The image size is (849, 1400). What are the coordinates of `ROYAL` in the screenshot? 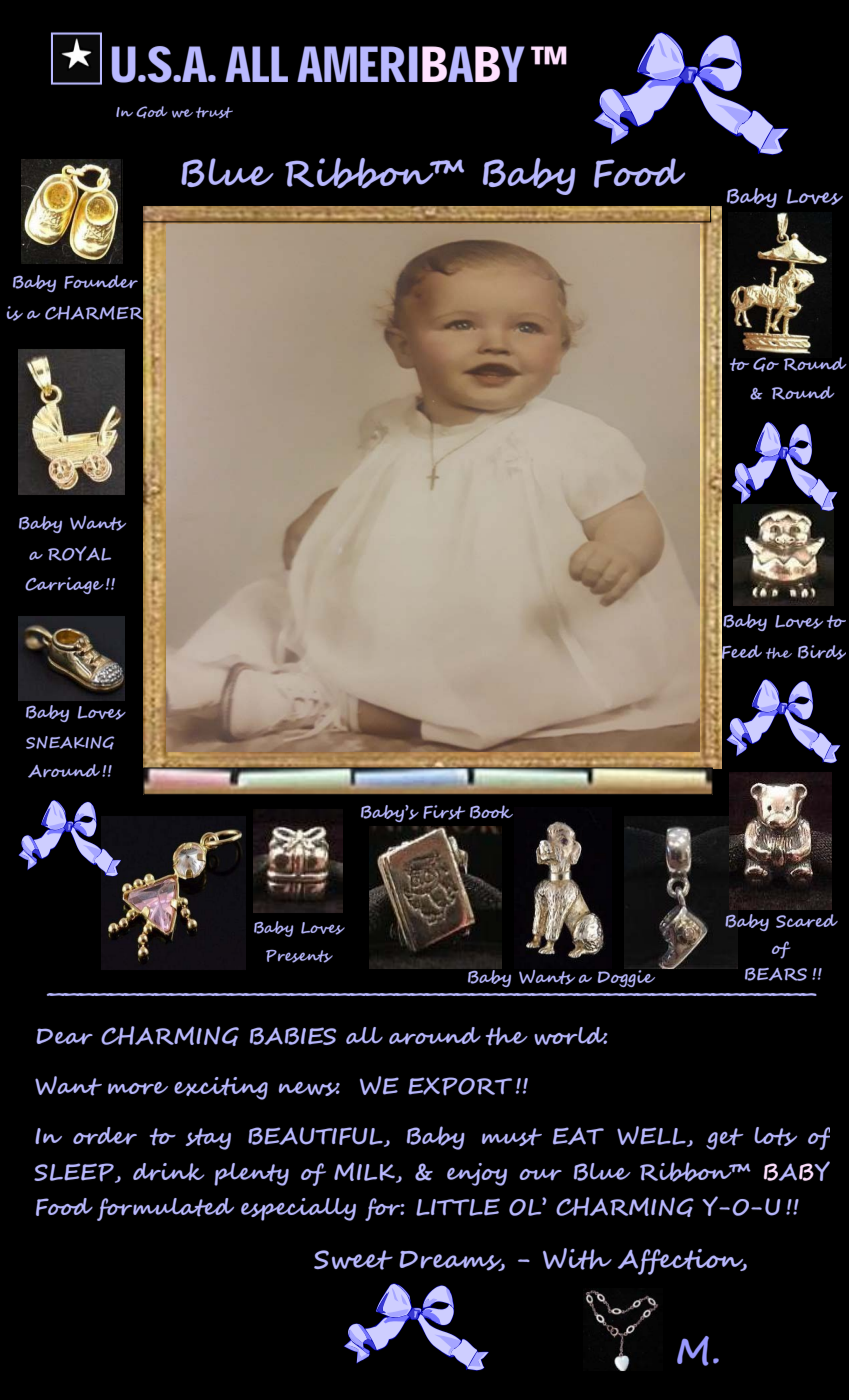 It's located at (79, 553).
